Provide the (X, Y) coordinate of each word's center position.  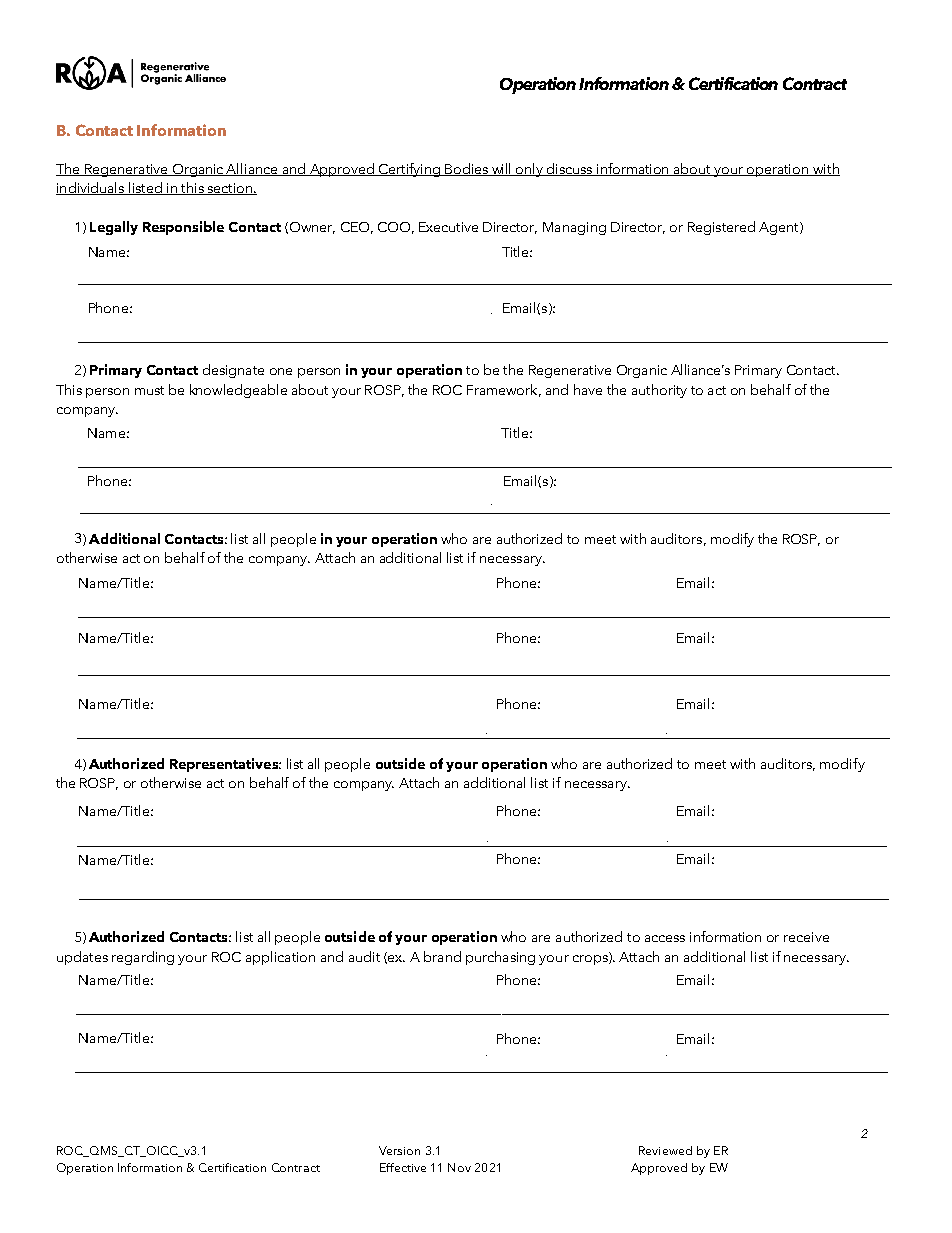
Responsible (183, 228)
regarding (143, 958)
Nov (459, 1167)
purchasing (500, 958)
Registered (721, 228)
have (588, 389)
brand (442, 956)
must (149, 390)
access (665, 938)
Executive (448, 227)
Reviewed (665, 1150)
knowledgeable (238, 391)
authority (659, 391)
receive (806, 937)
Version (399, 1150)
